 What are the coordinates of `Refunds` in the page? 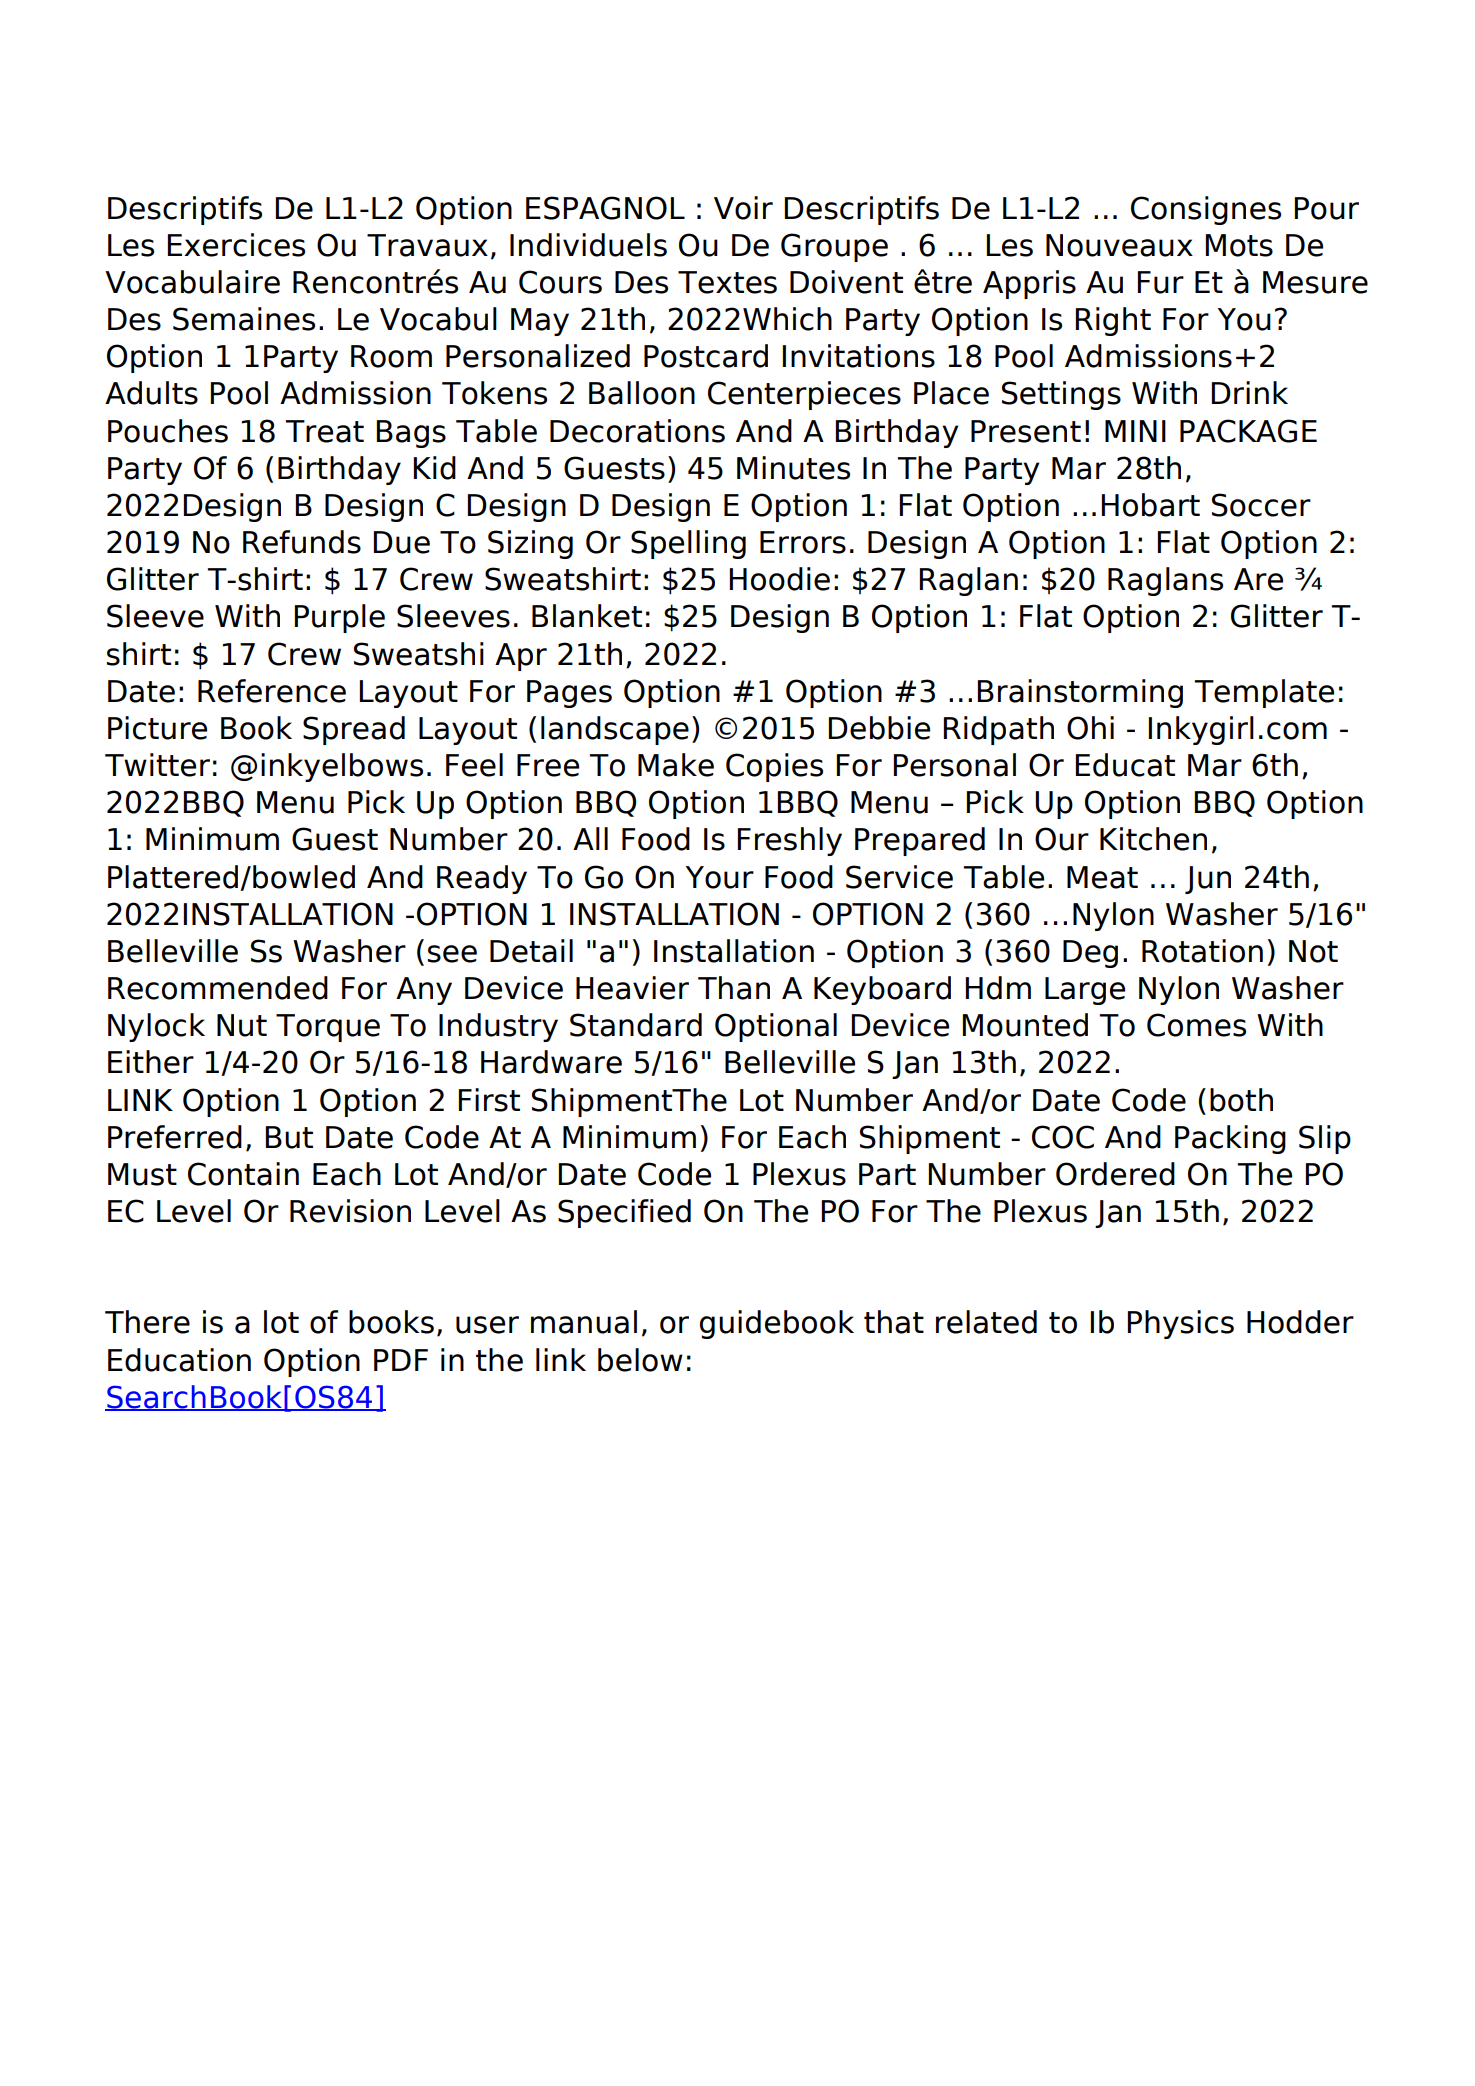 It's located at (302, 542).
